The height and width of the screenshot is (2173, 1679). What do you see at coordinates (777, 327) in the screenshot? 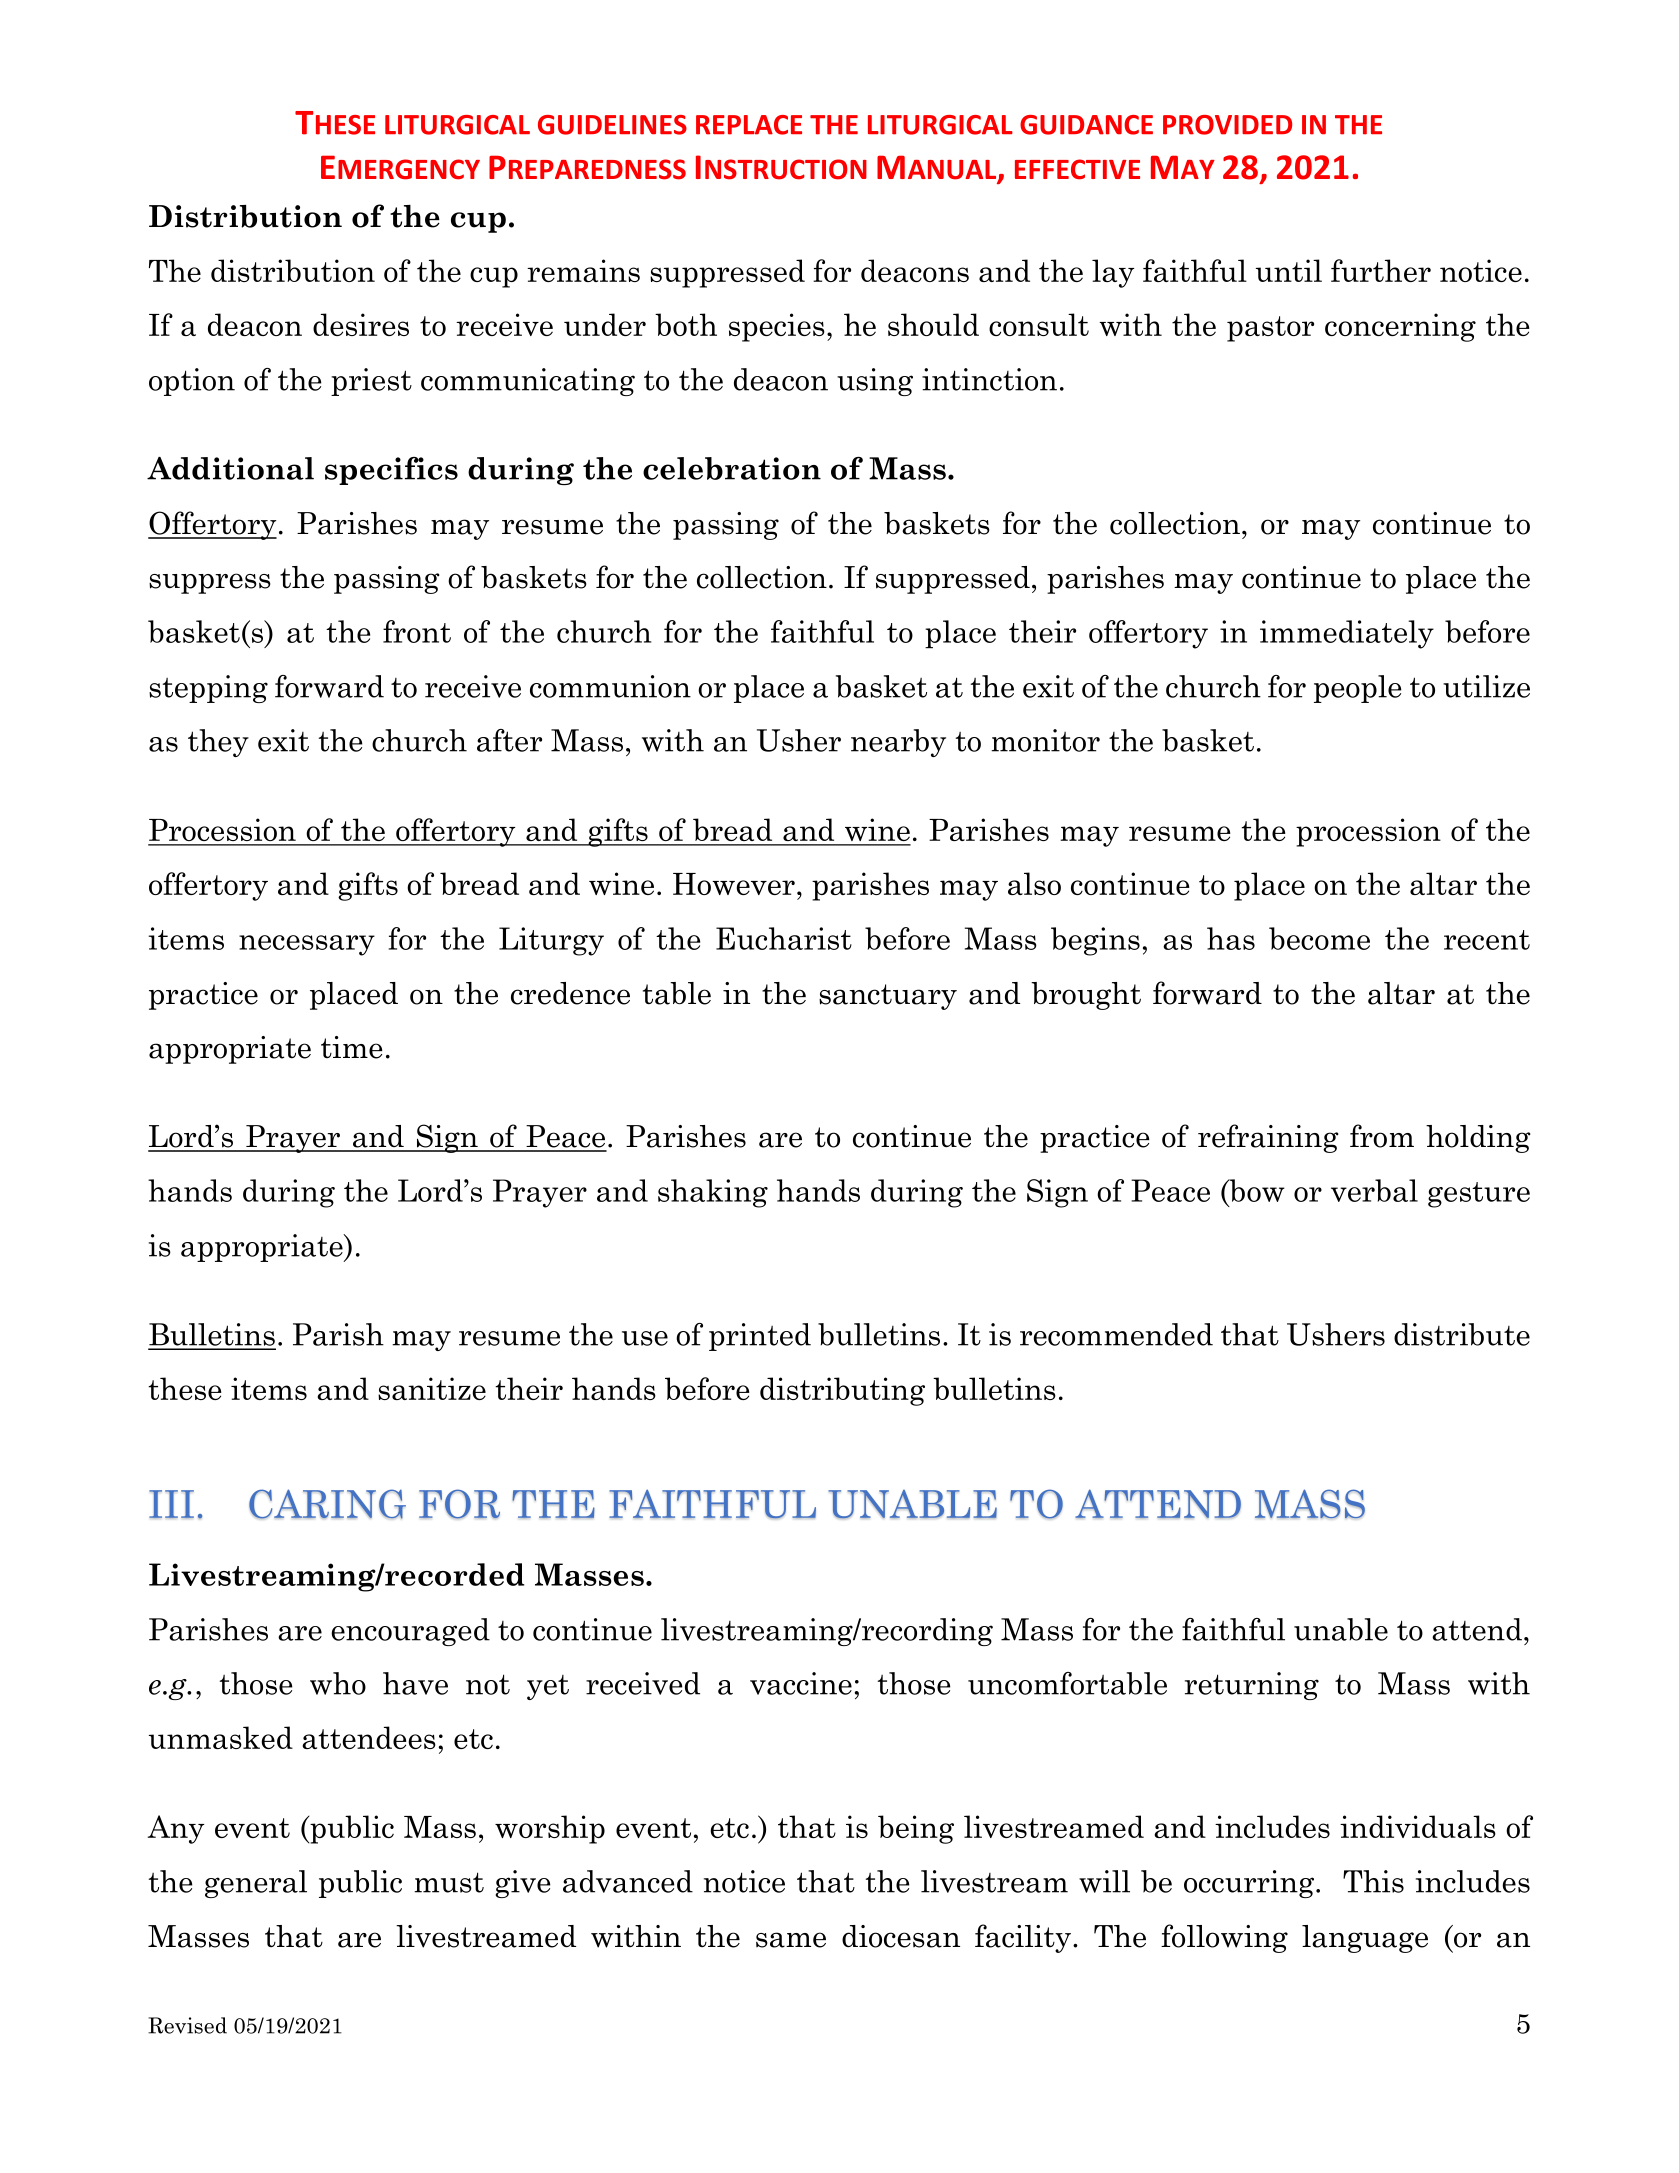
I see `species` at bounding box center [777, 327].
